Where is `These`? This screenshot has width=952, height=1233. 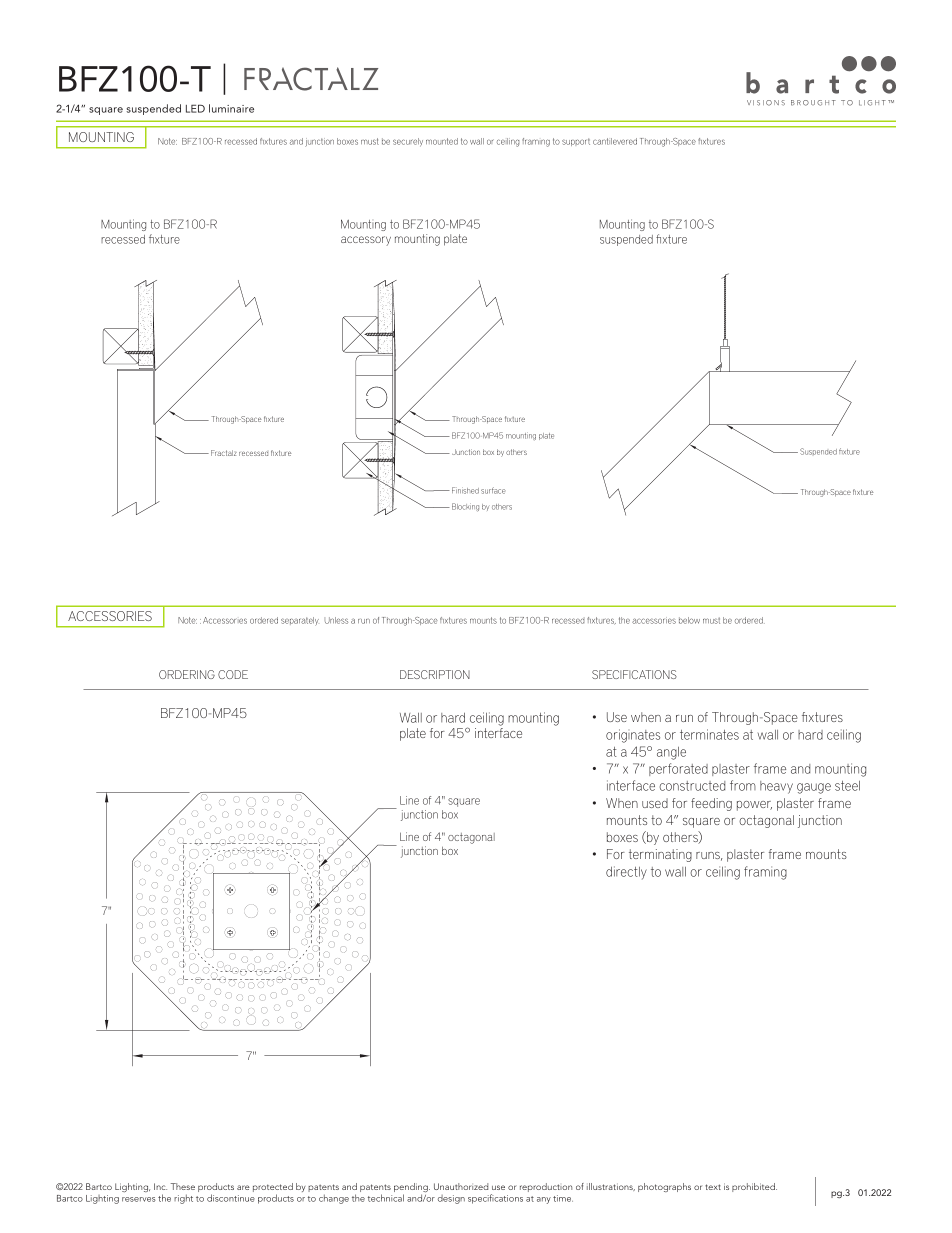 These is located at coordinates (183, 1186).
